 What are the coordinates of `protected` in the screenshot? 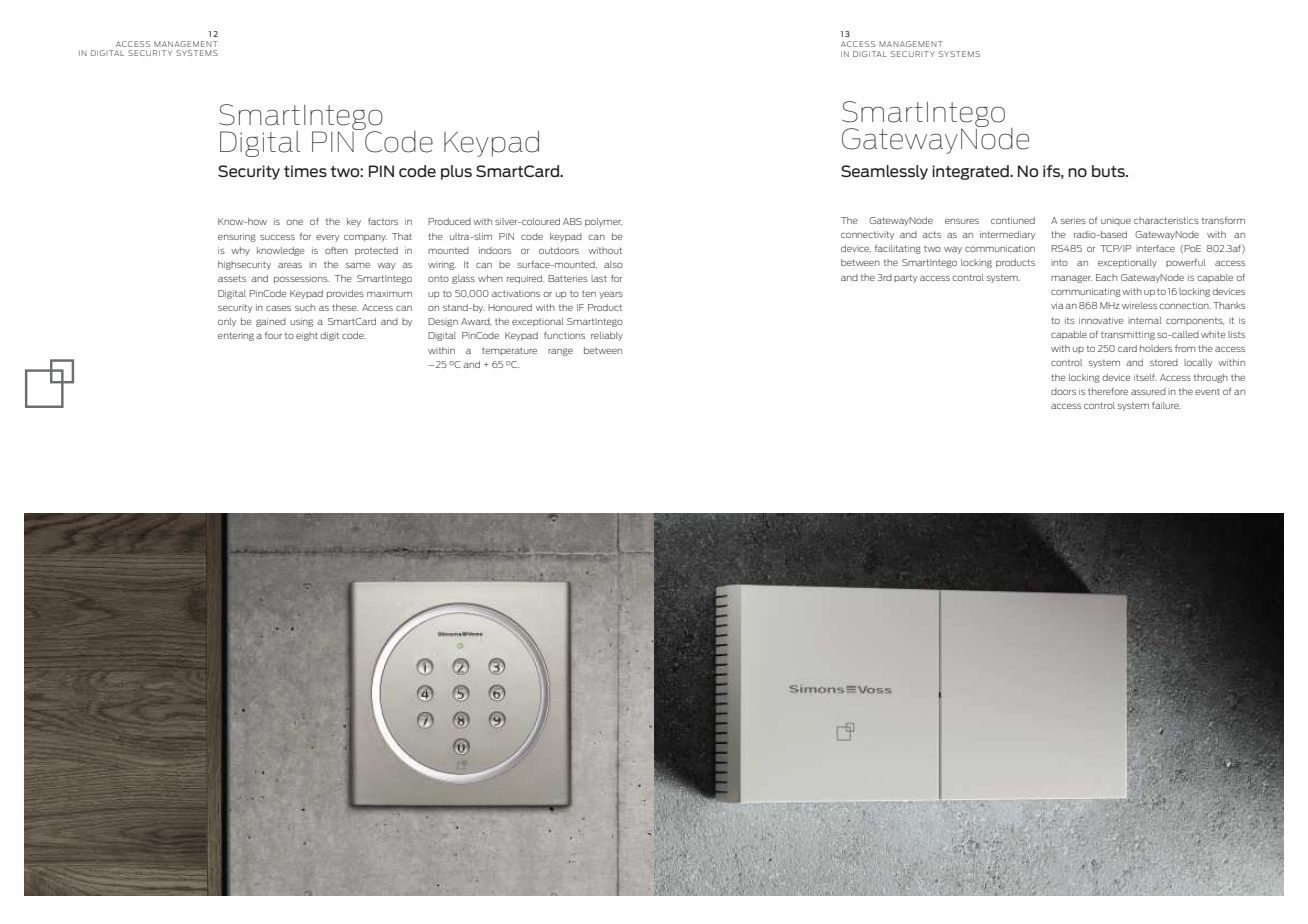 It's located at (376, 251).
